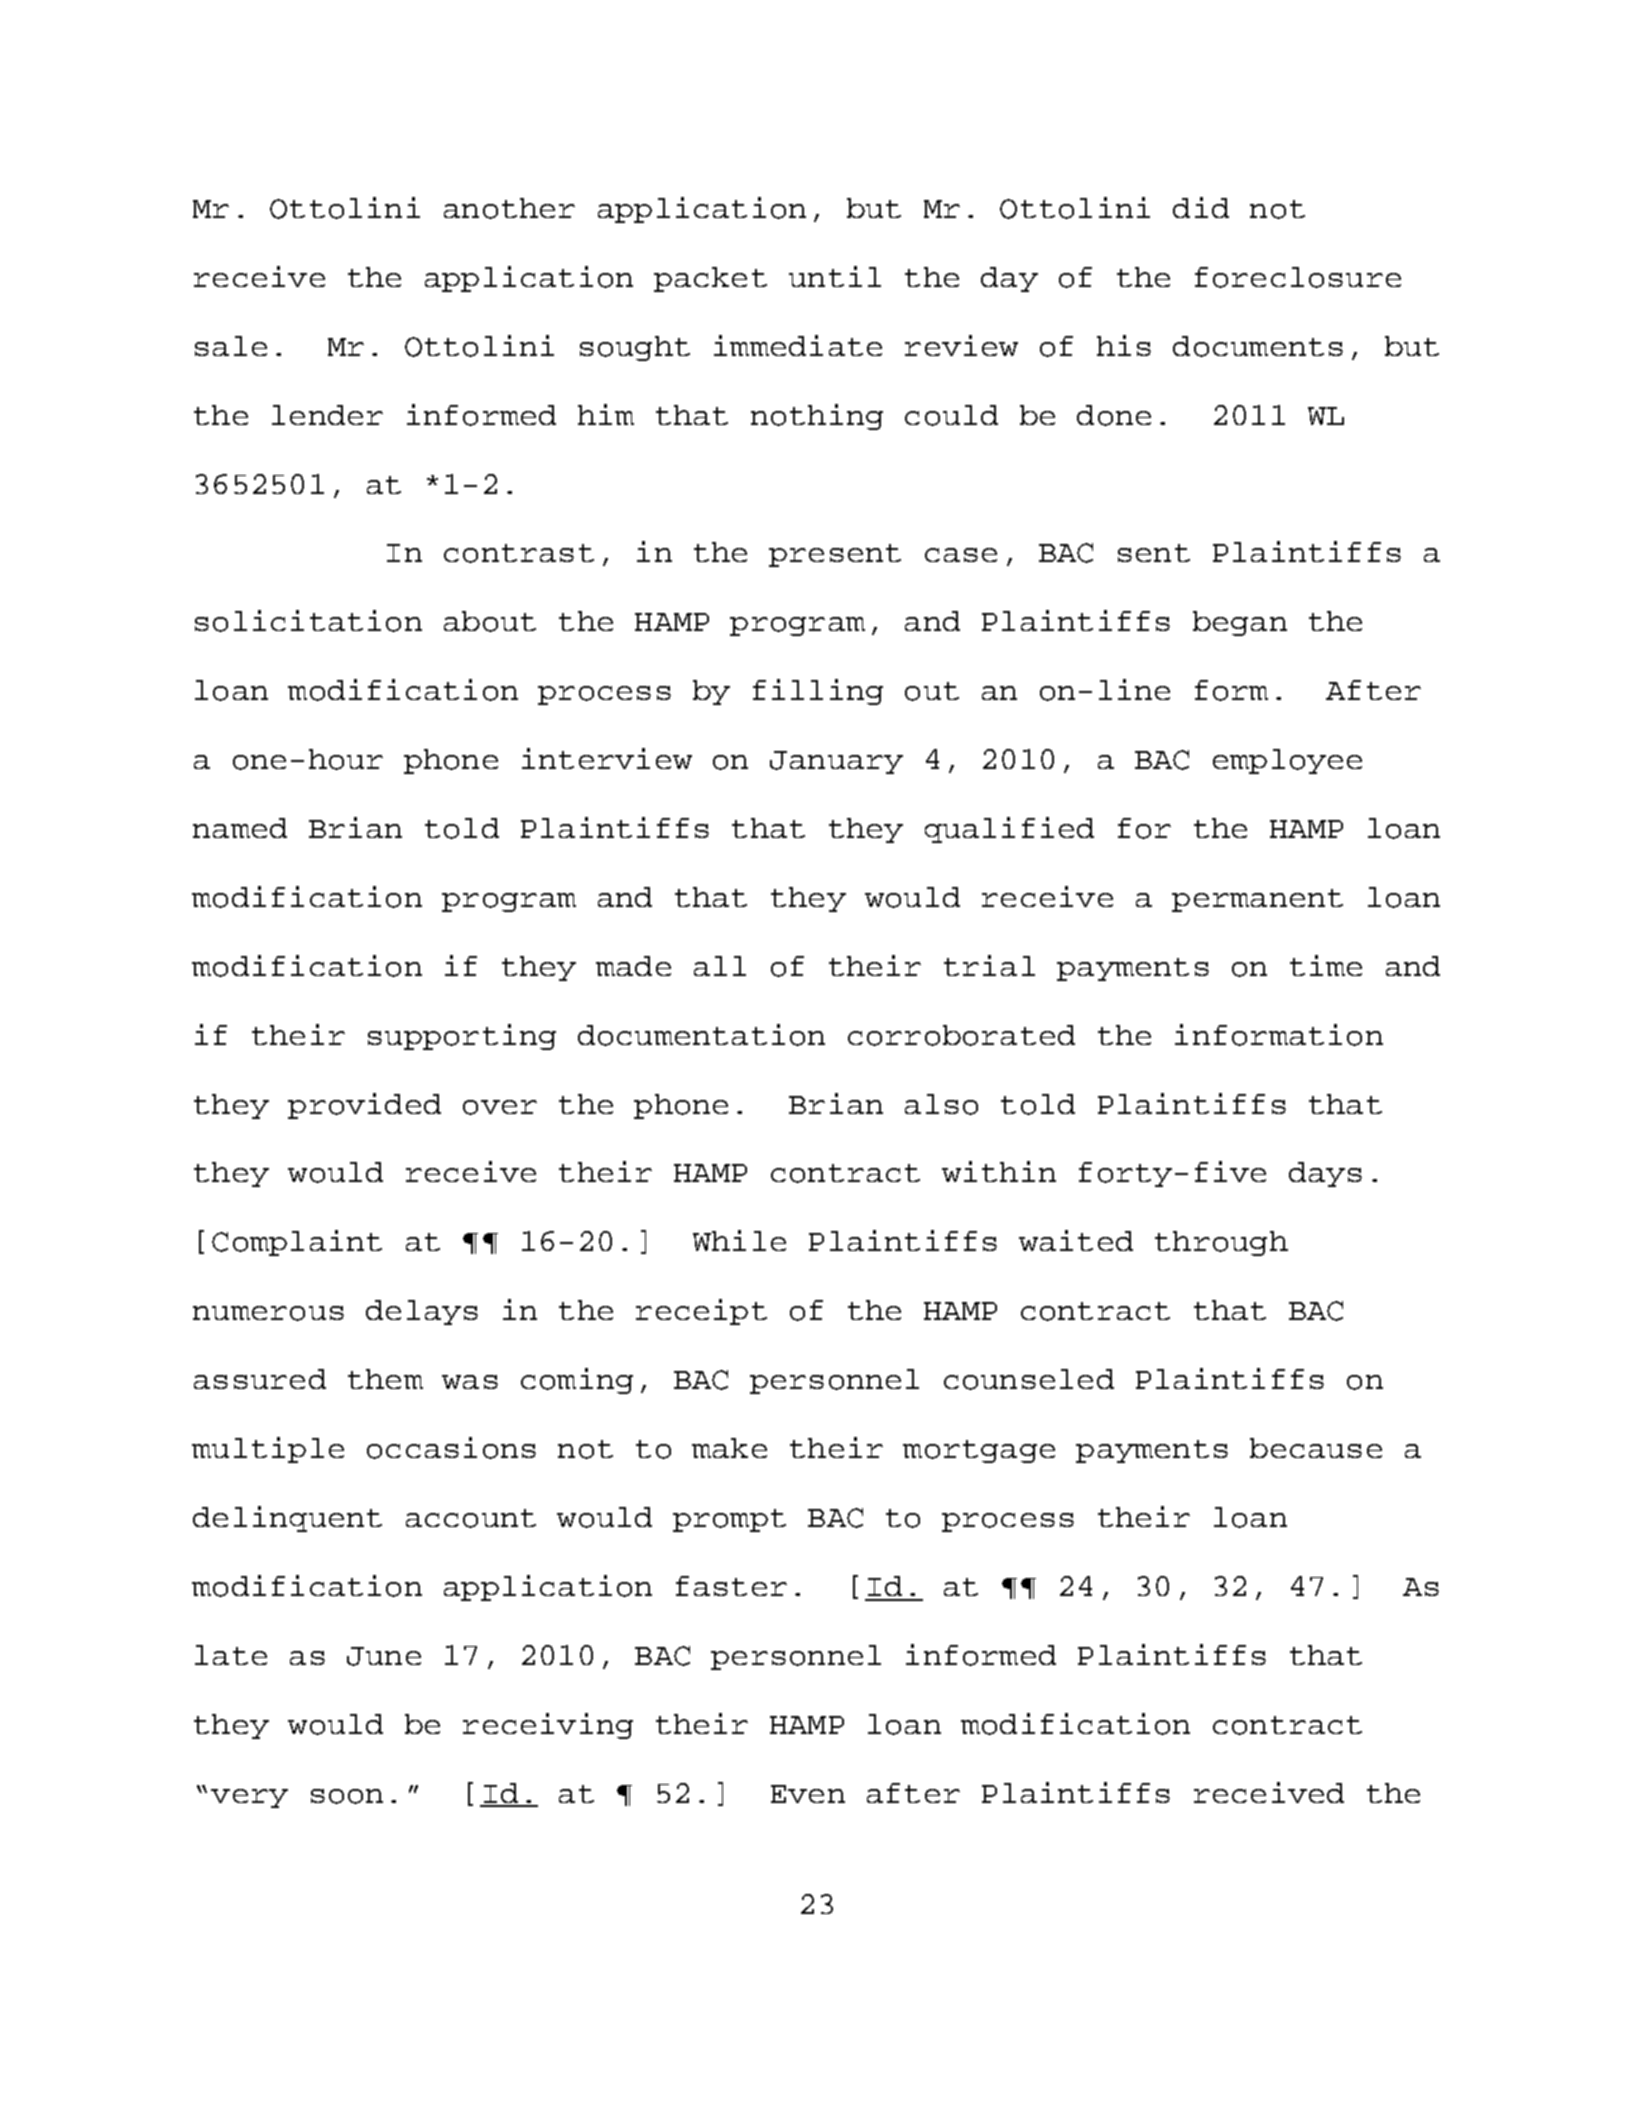 The image size is (1634, 2115). I want to click on provided, so click(364, 1106).
